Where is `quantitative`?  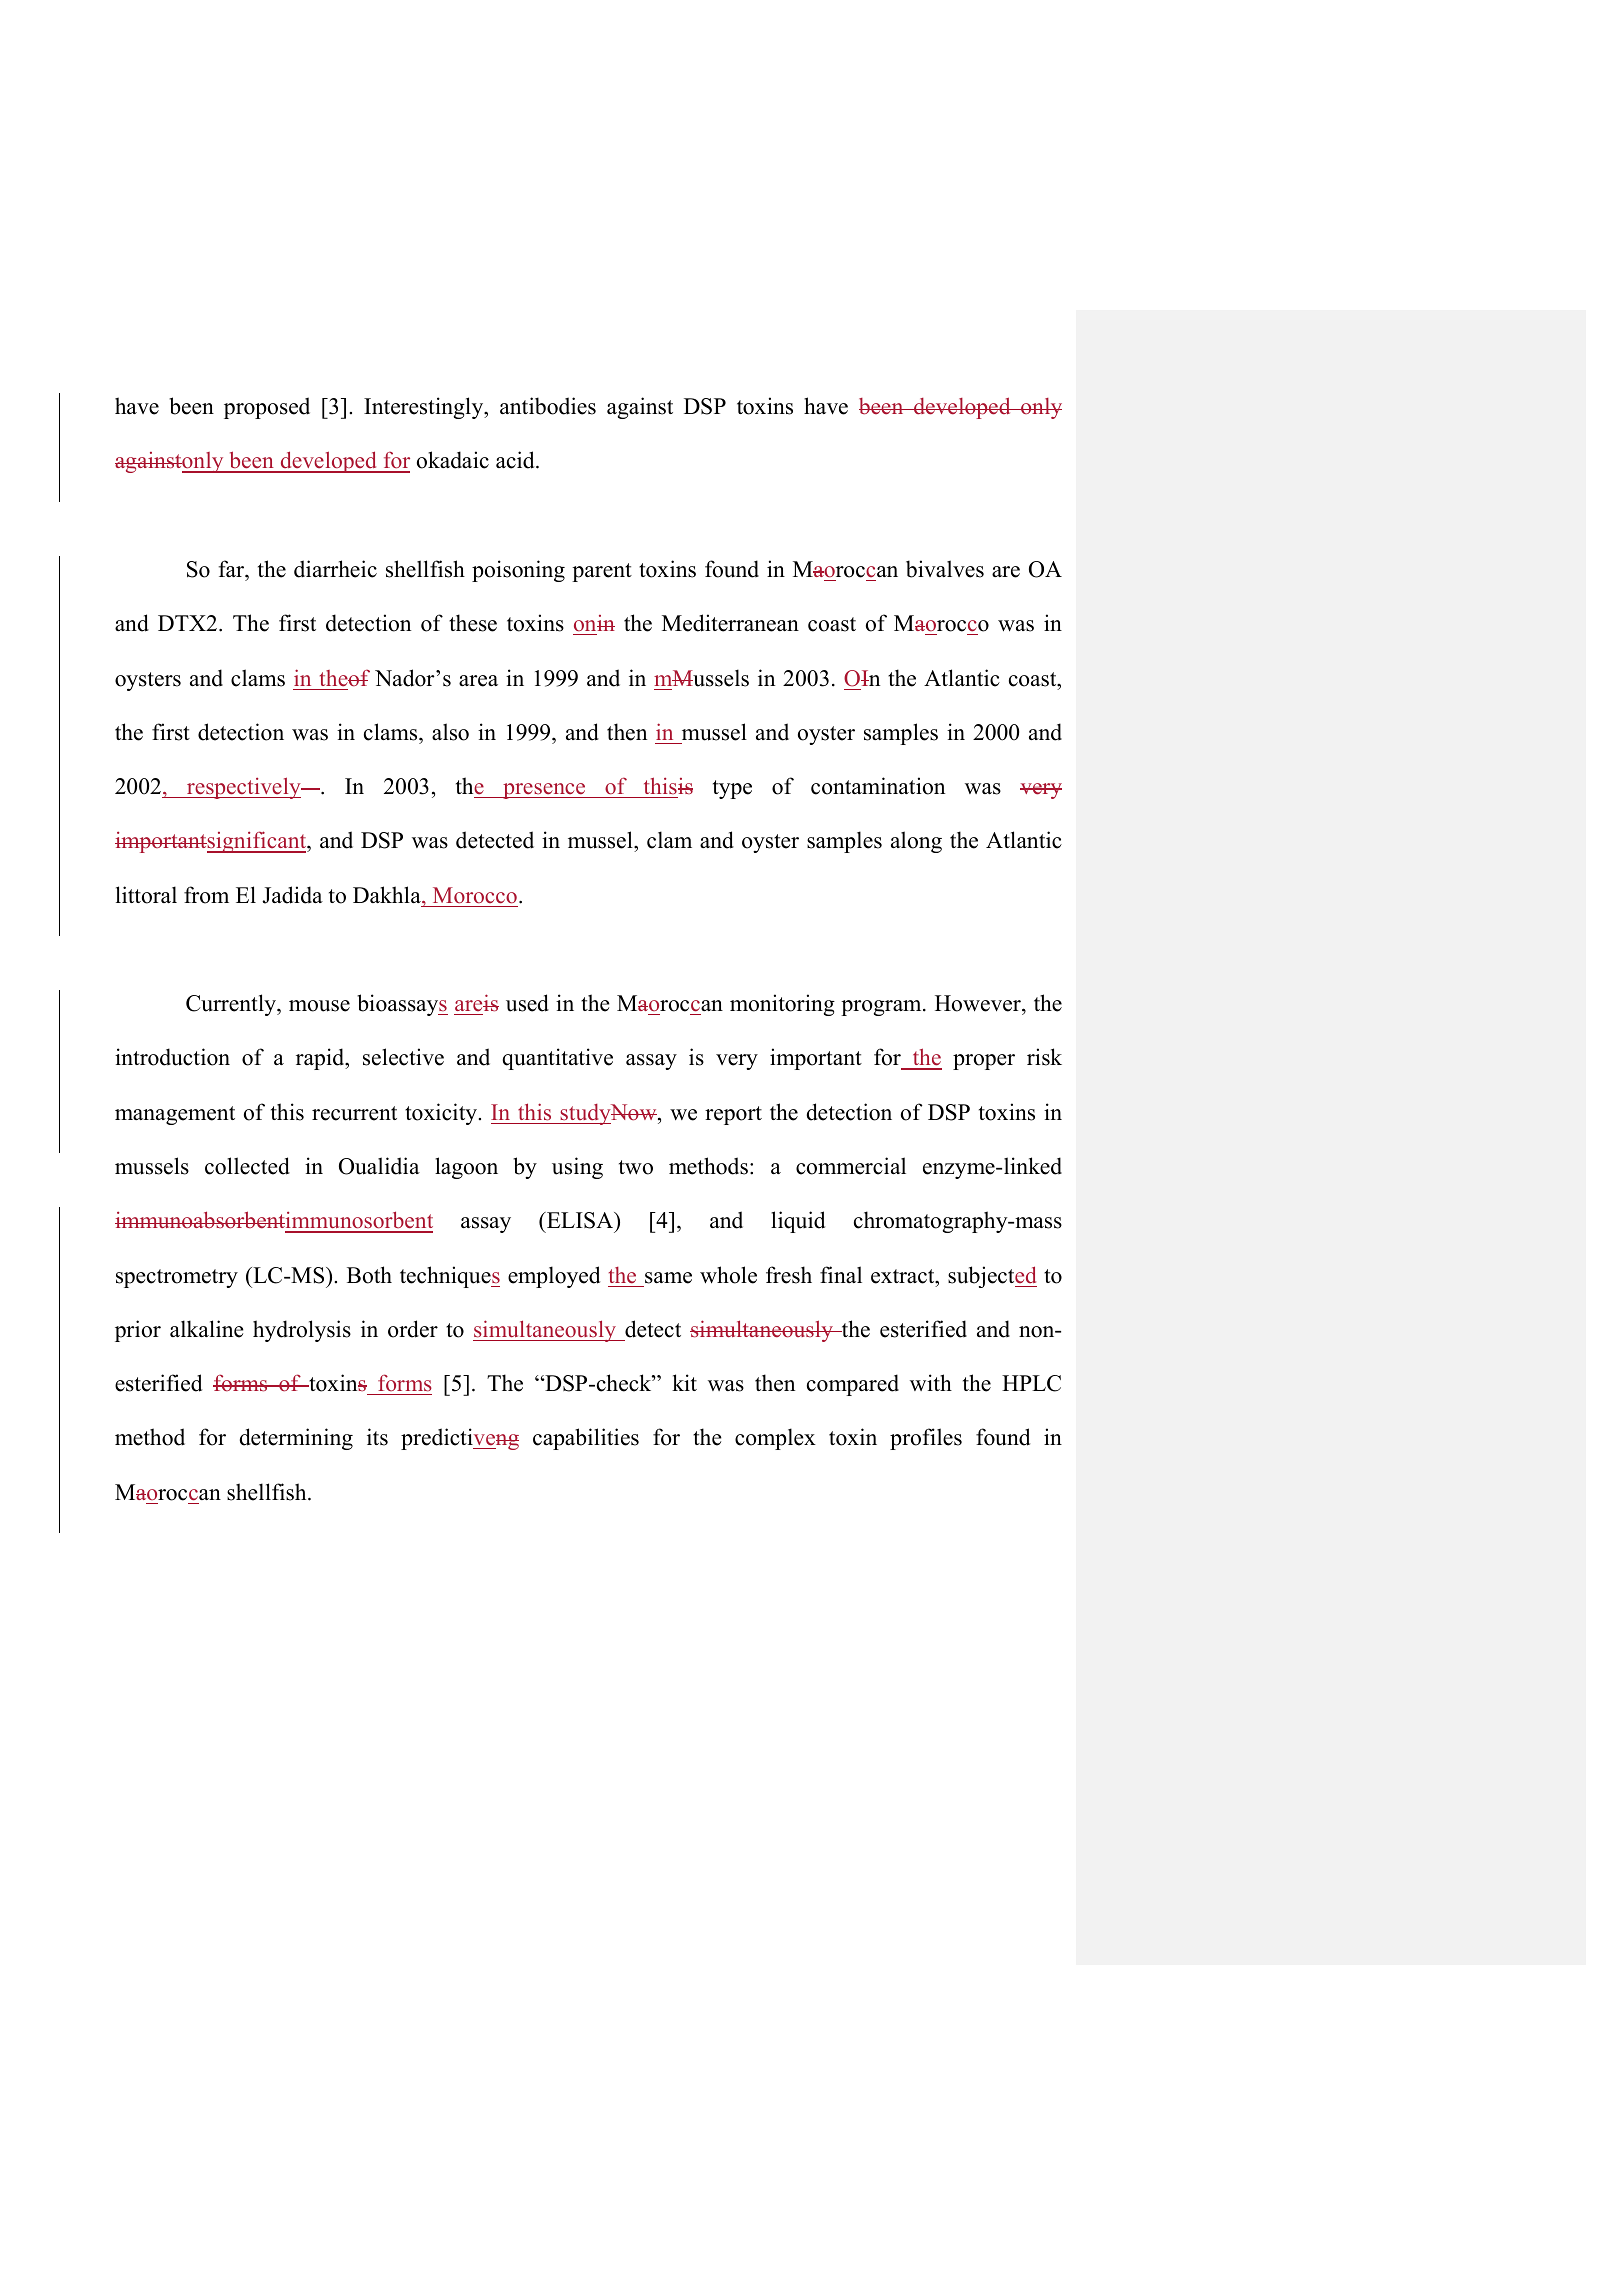
quantitative is located at coordinates (557, 1059).
